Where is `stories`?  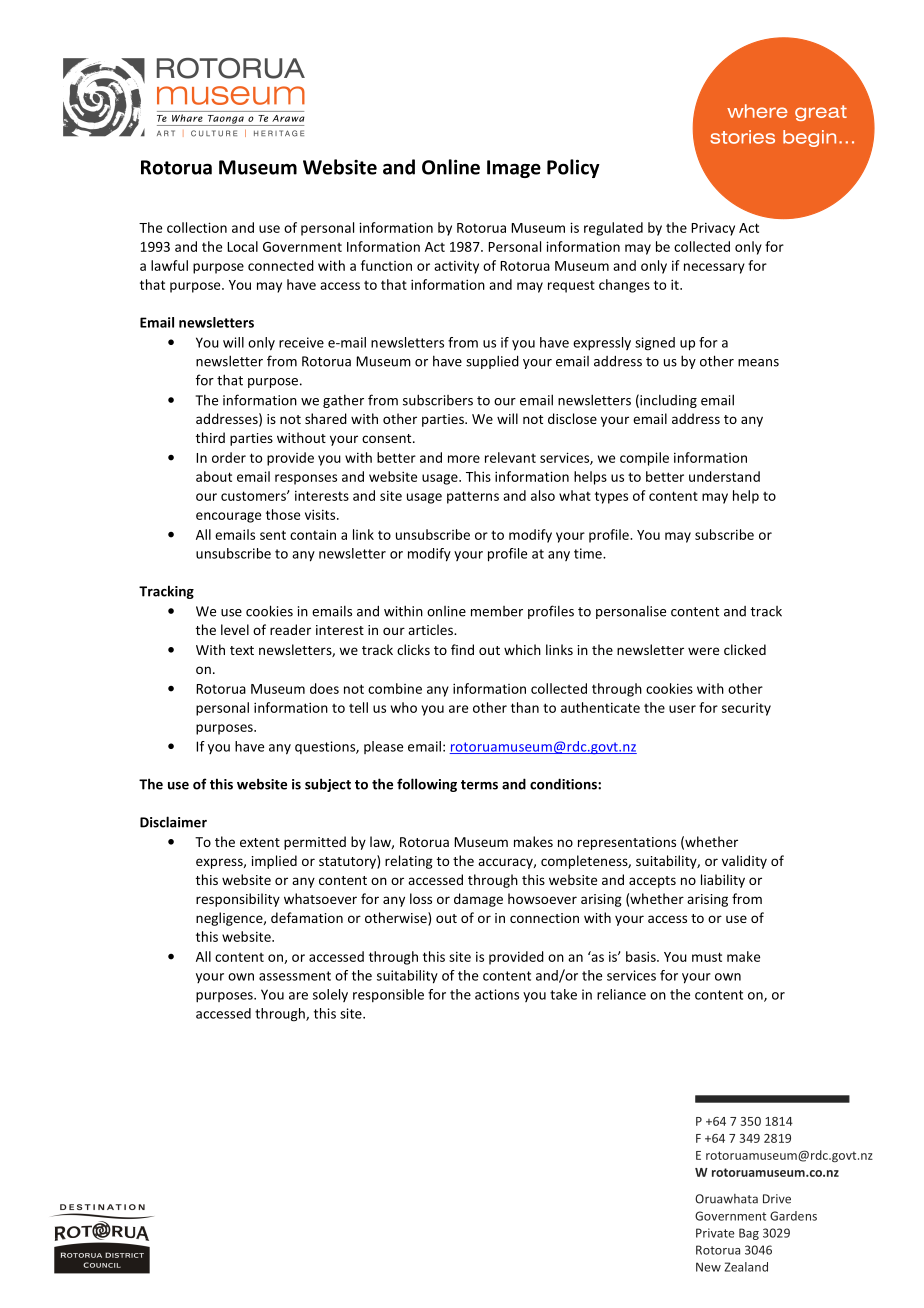 stories is located at coordinates (742, 137).
